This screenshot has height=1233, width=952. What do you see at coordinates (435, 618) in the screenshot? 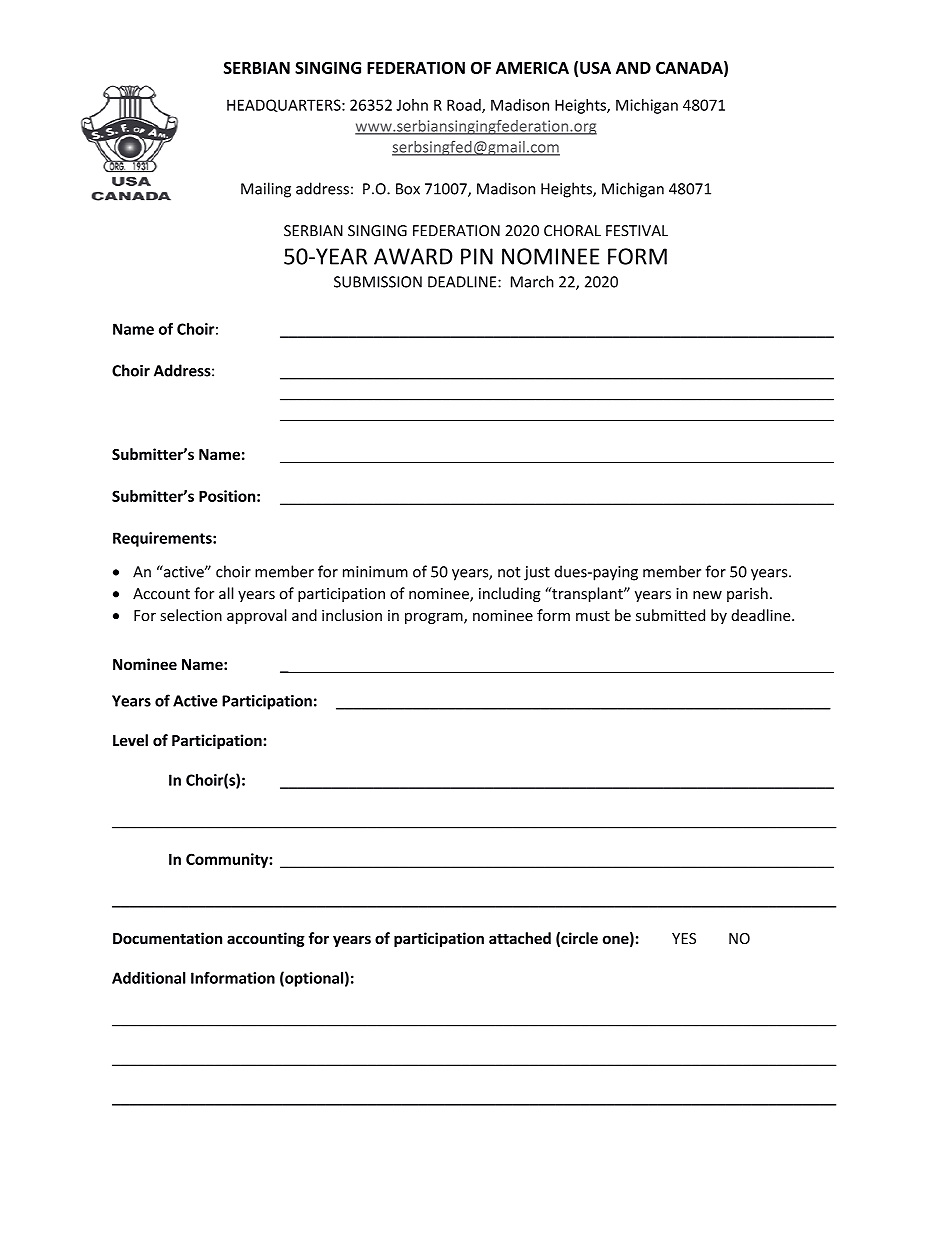
I see `program` at bounding box center [435, 618].
